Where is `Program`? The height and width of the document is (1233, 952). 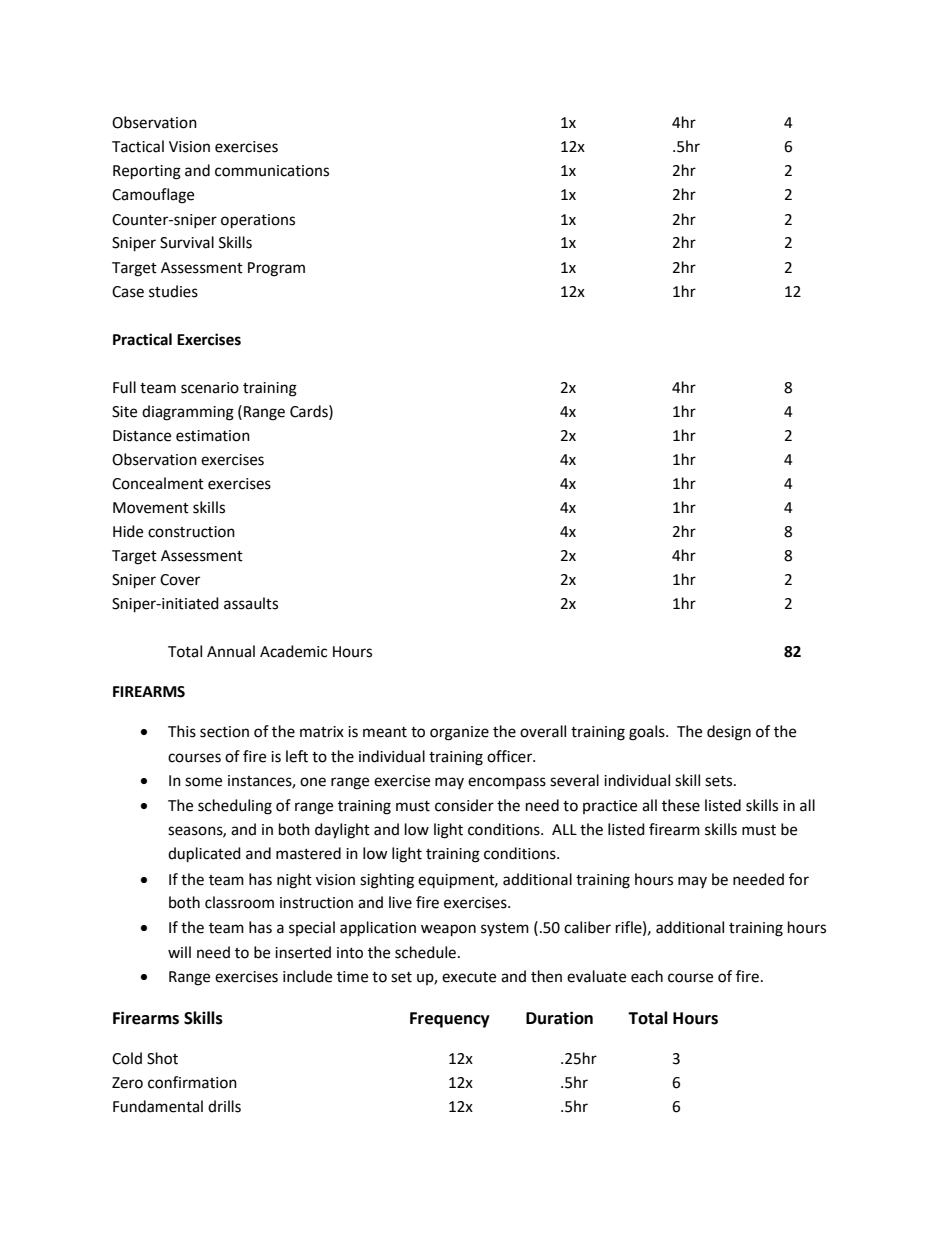
Program is located at coordinates (276, 269).
